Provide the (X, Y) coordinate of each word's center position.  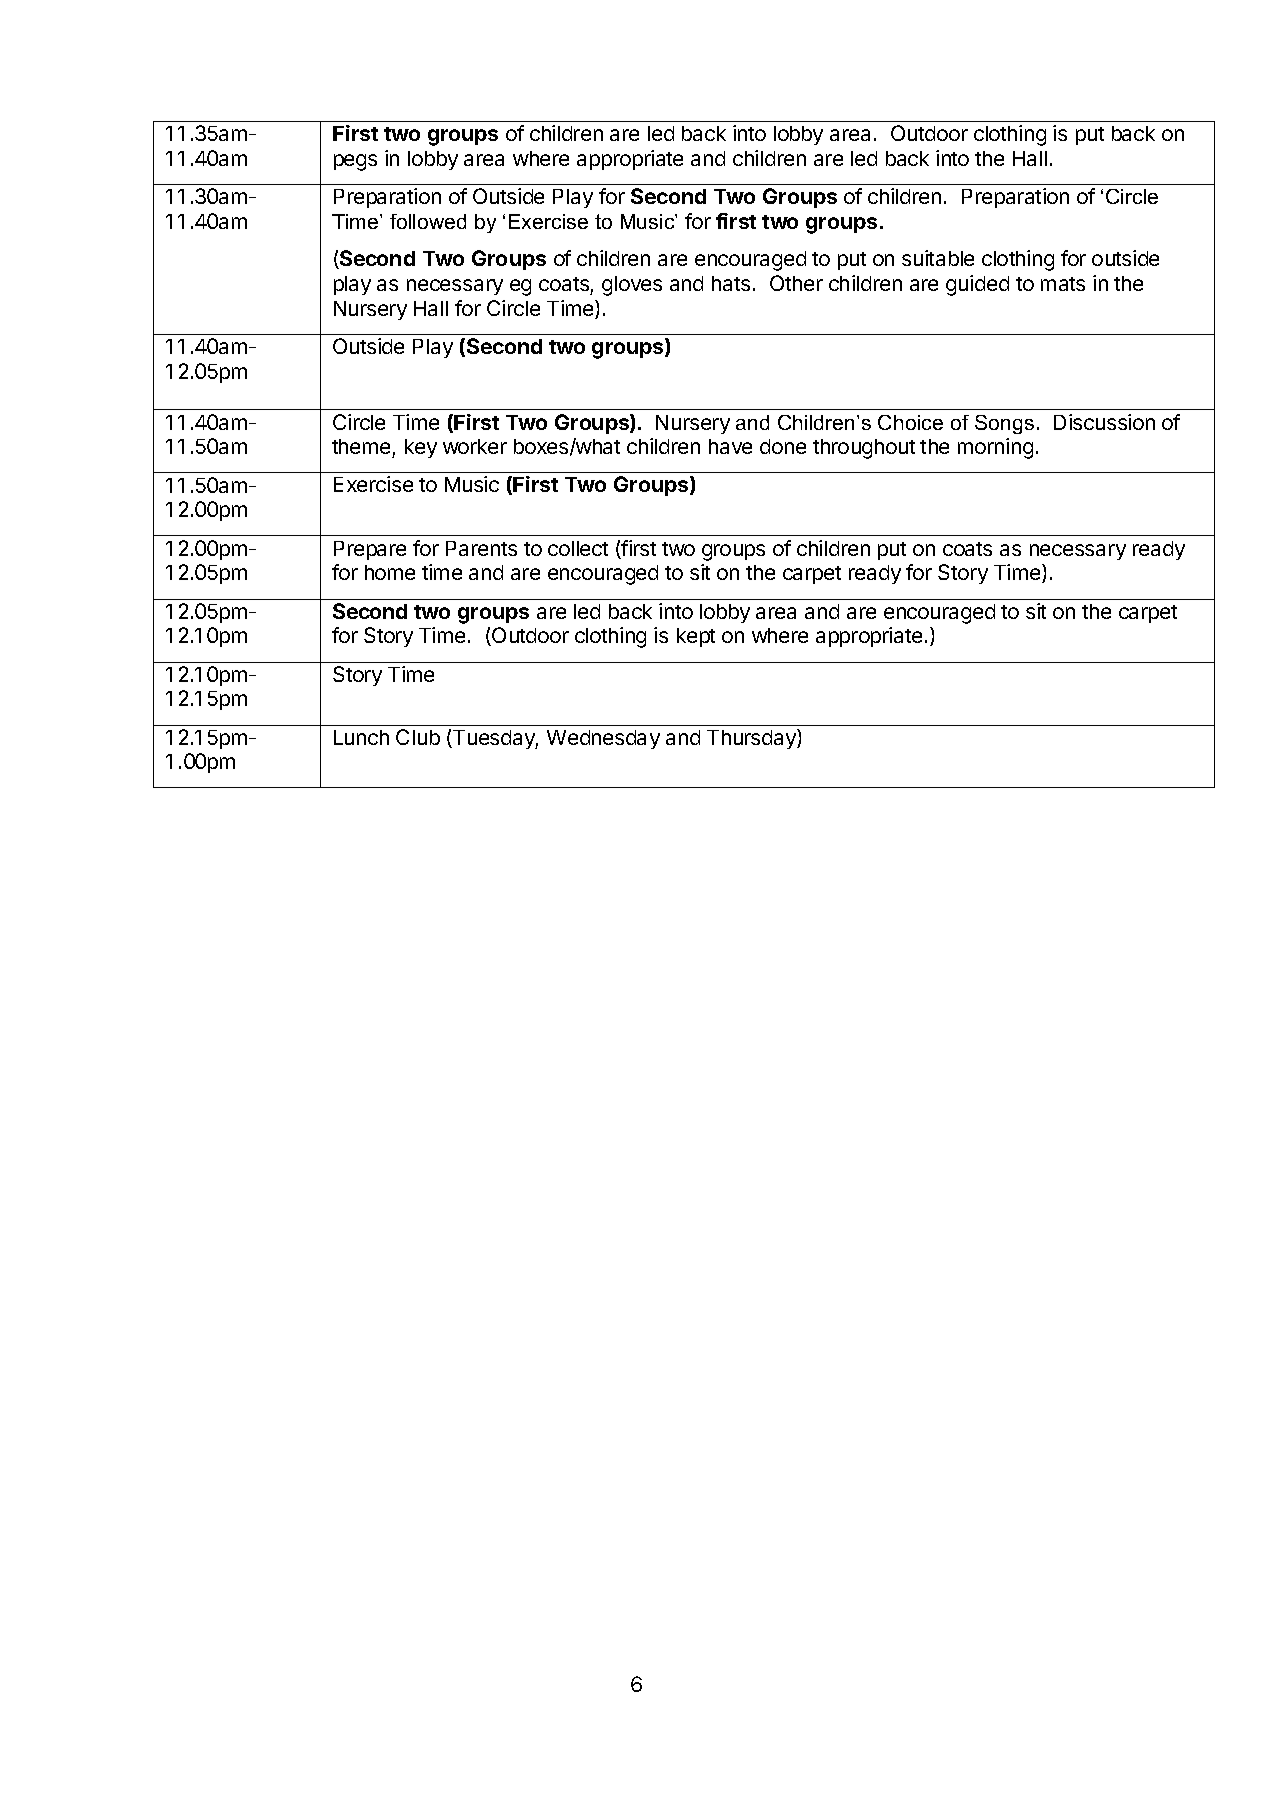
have (730, 446)
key (421, 448)
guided (977, 285)
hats (731, 283)
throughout (864, 449)
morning (995, 448)
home (390, 572)
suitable (938, 258)
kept (696, 637)
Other (796, 283)
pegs (355, 162)
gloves (632, 286)
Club (418, 737)
